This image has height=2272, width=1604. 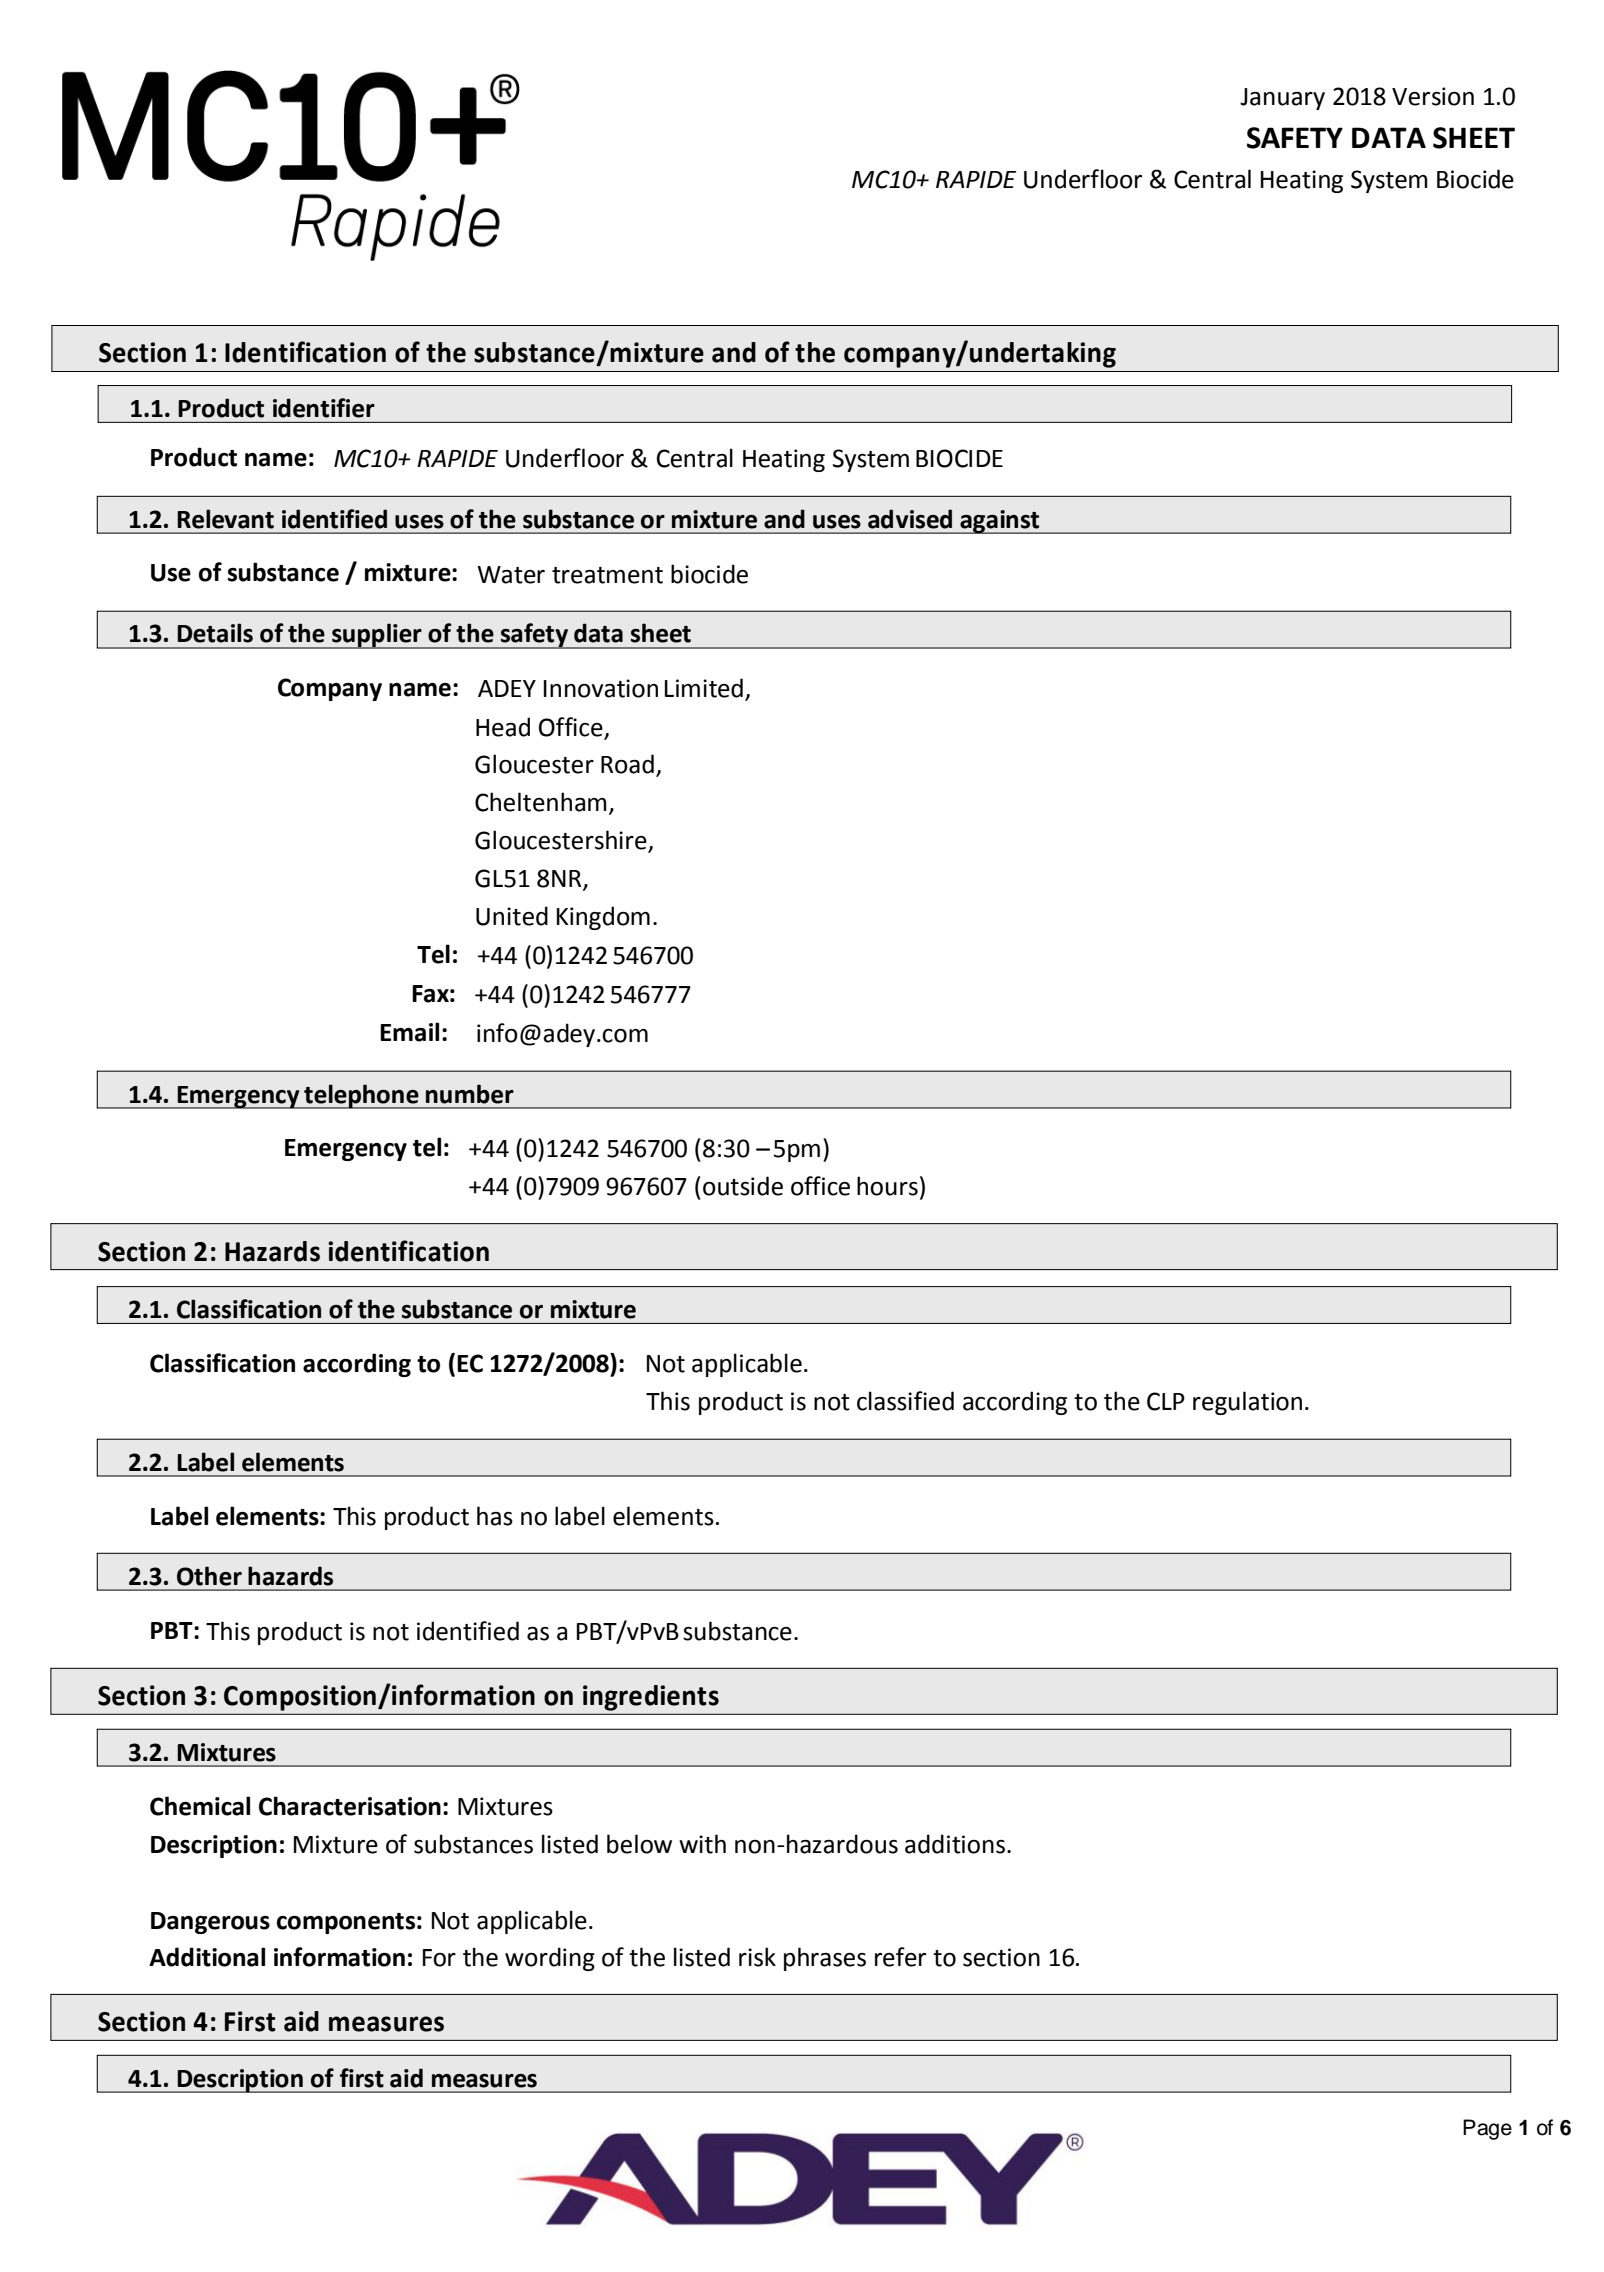 What do you see at coordinates (495, 1516) in the image?
I see `has` at bounding box center [495, 1516].
